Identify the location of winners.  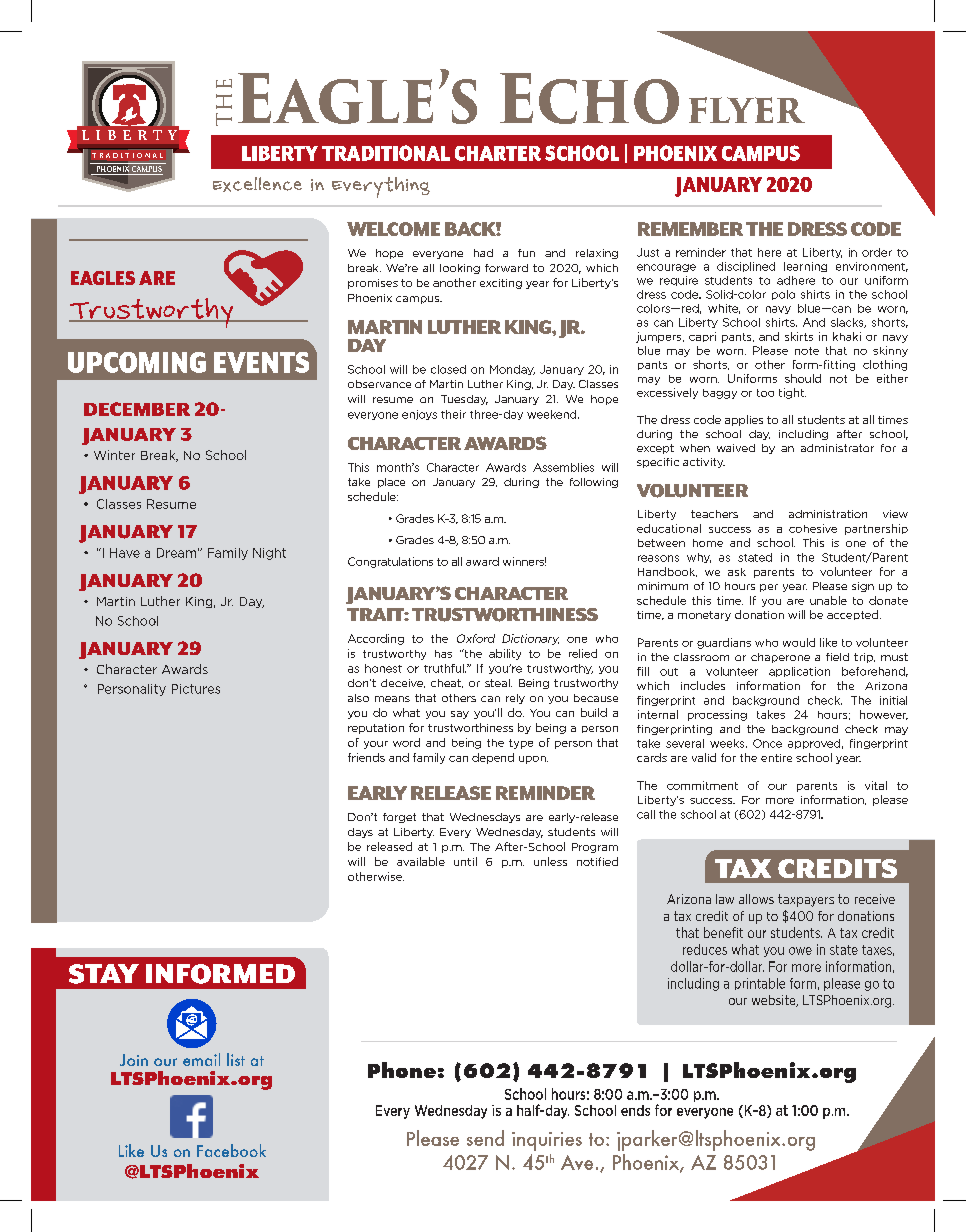
(524, 561).
